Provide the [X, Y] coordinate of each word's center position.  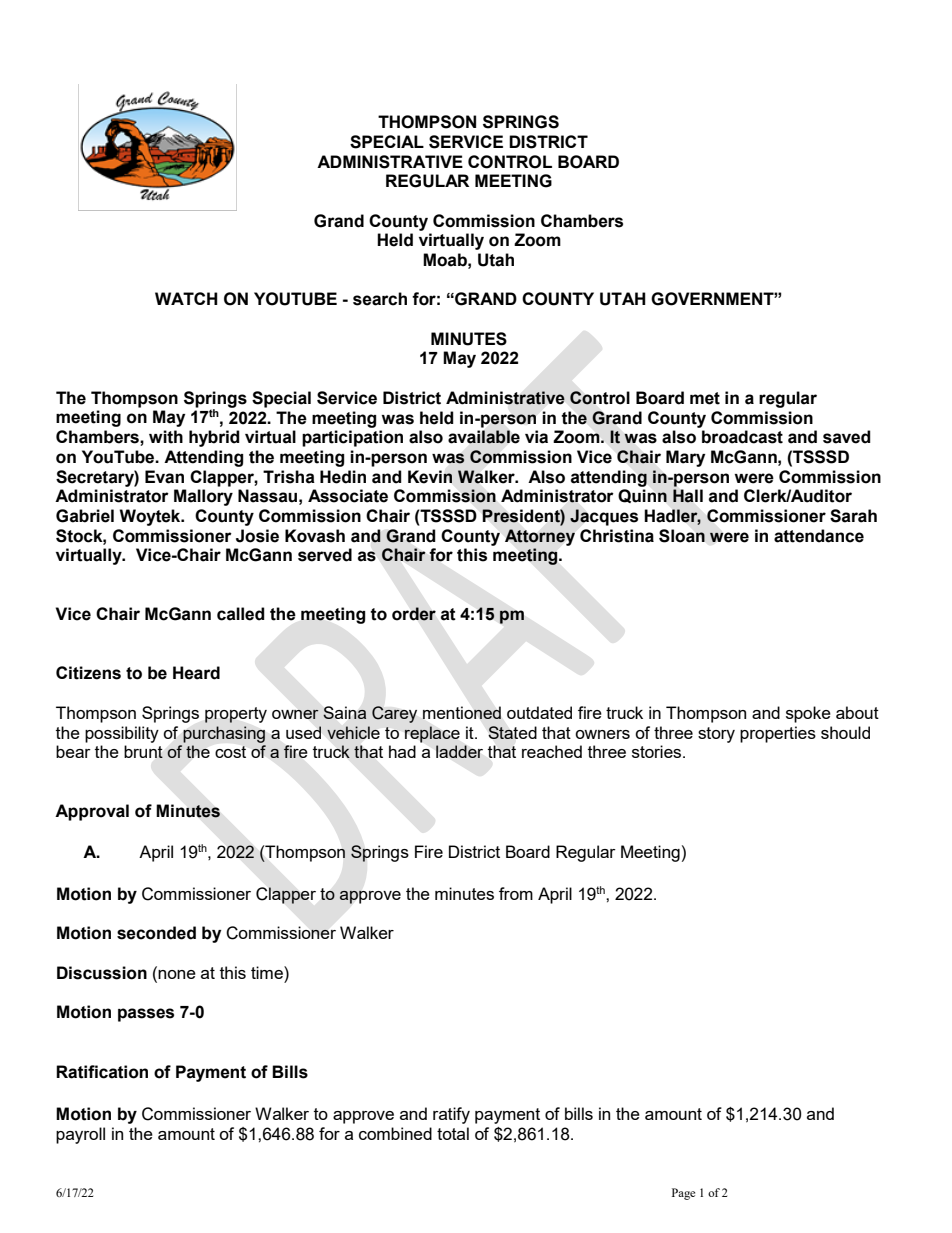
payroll [80, 1135]
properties [778, 734]
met [705, 398]
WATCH [186, 298]
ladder [459, 751]
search [380, 299]
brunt [143, 751]
